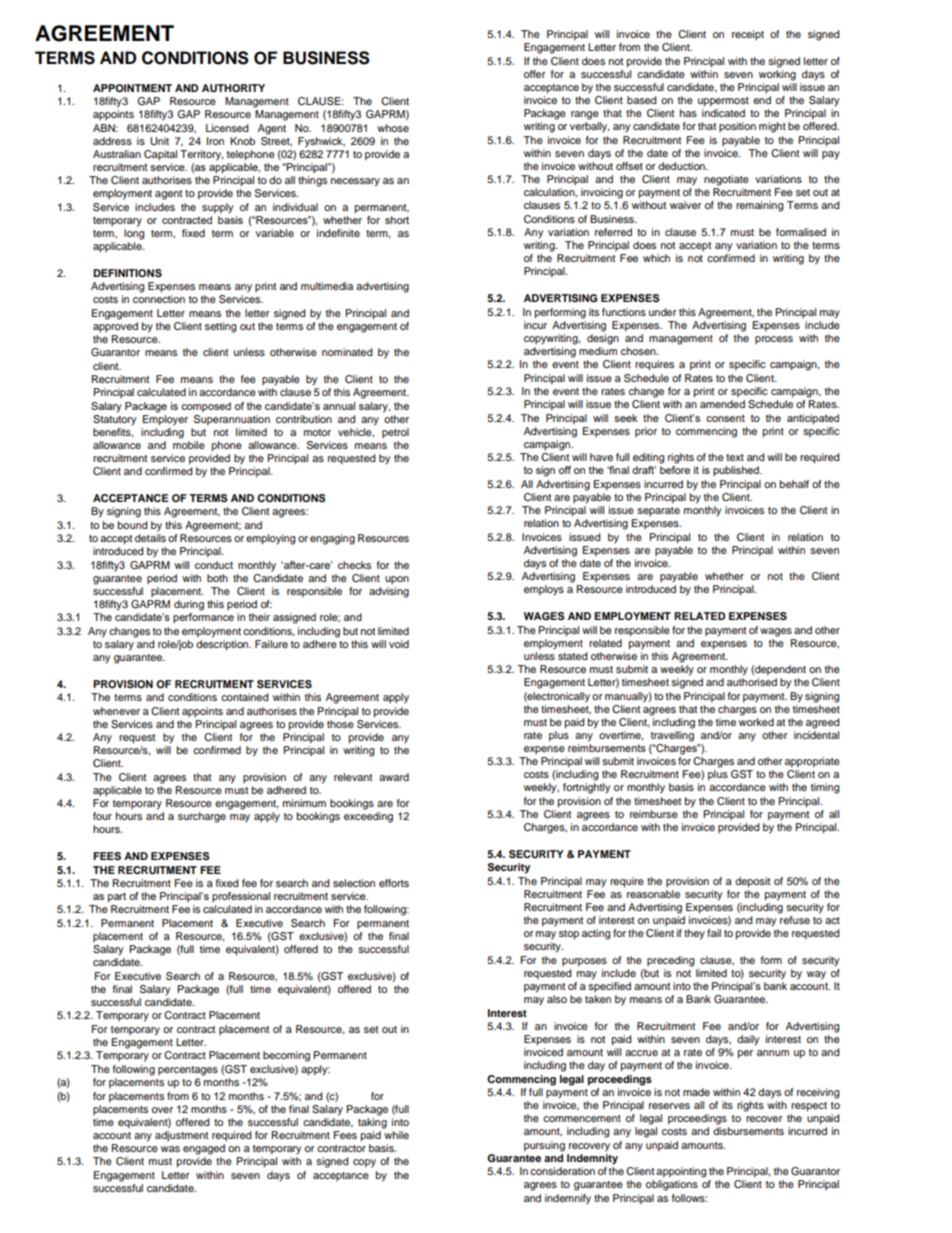  I want to click on efforts, so click(394, 883).
